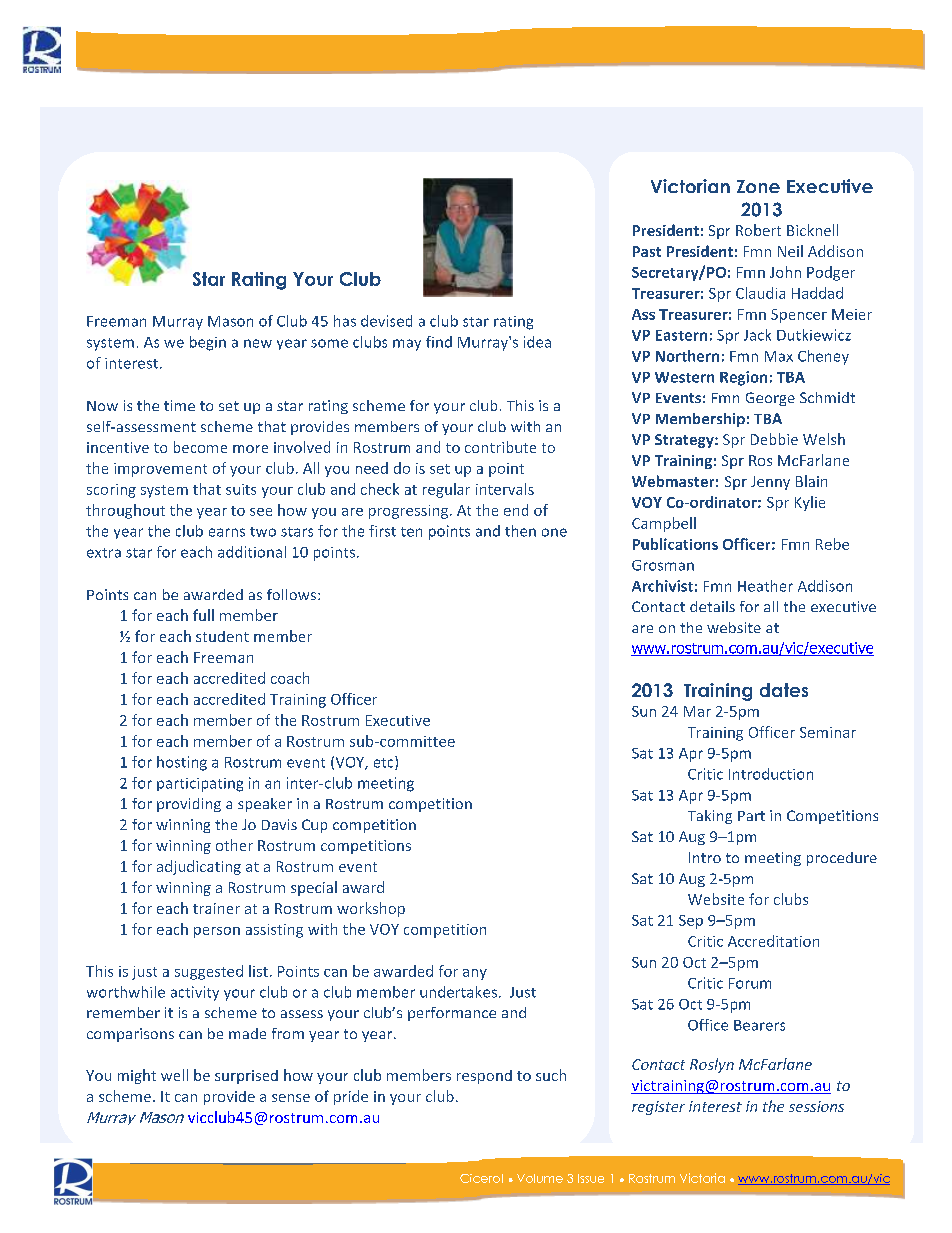  What do you see at coordinates (758, 230) in the document?
I see `Robert` at bounding box center [758, 230].
